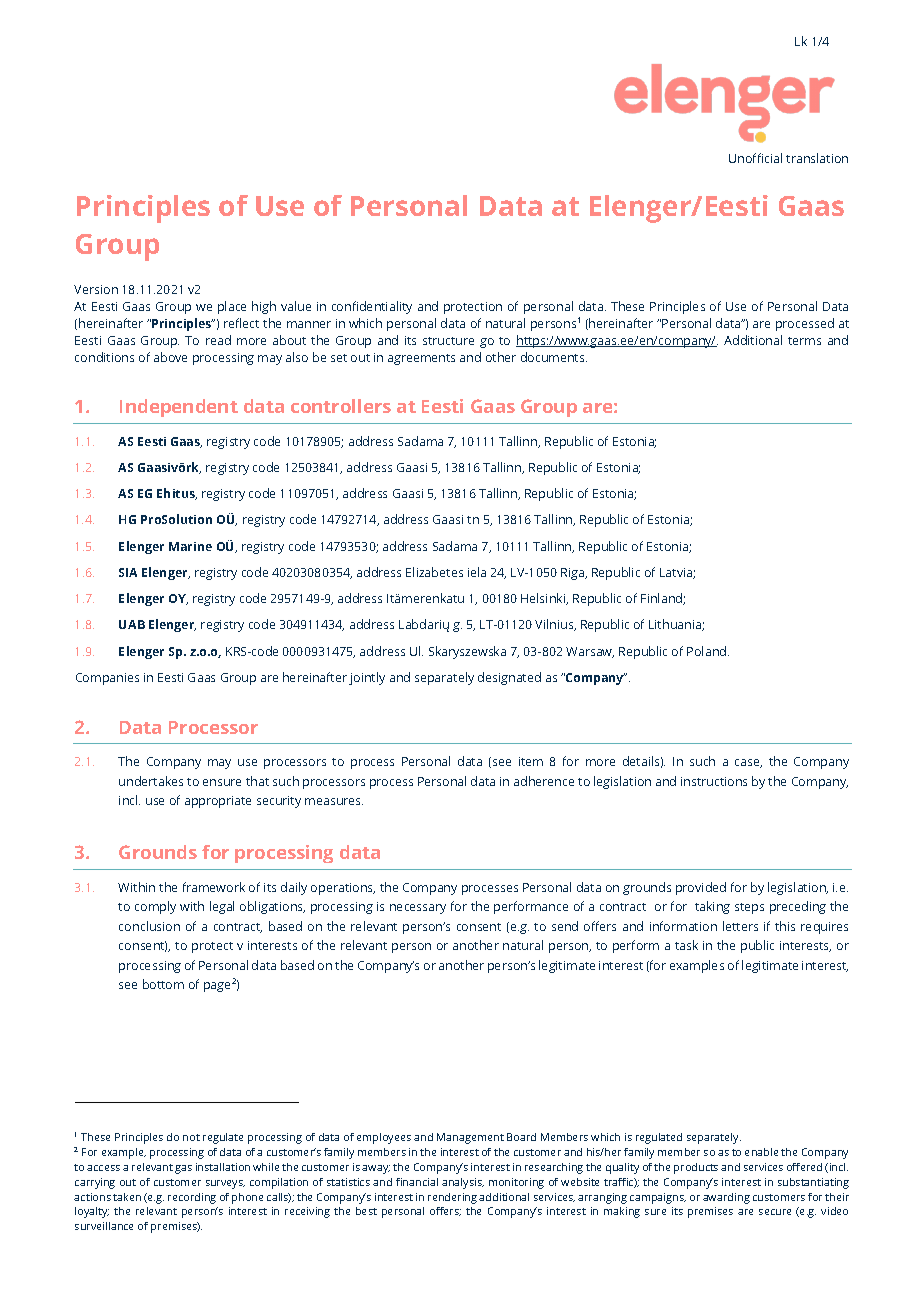 This screenshot has width=924, height=1309. What do you see at coordinates (192, 1198) in the screenshot?
I see `recording` at bounding box center [192, 1198].
